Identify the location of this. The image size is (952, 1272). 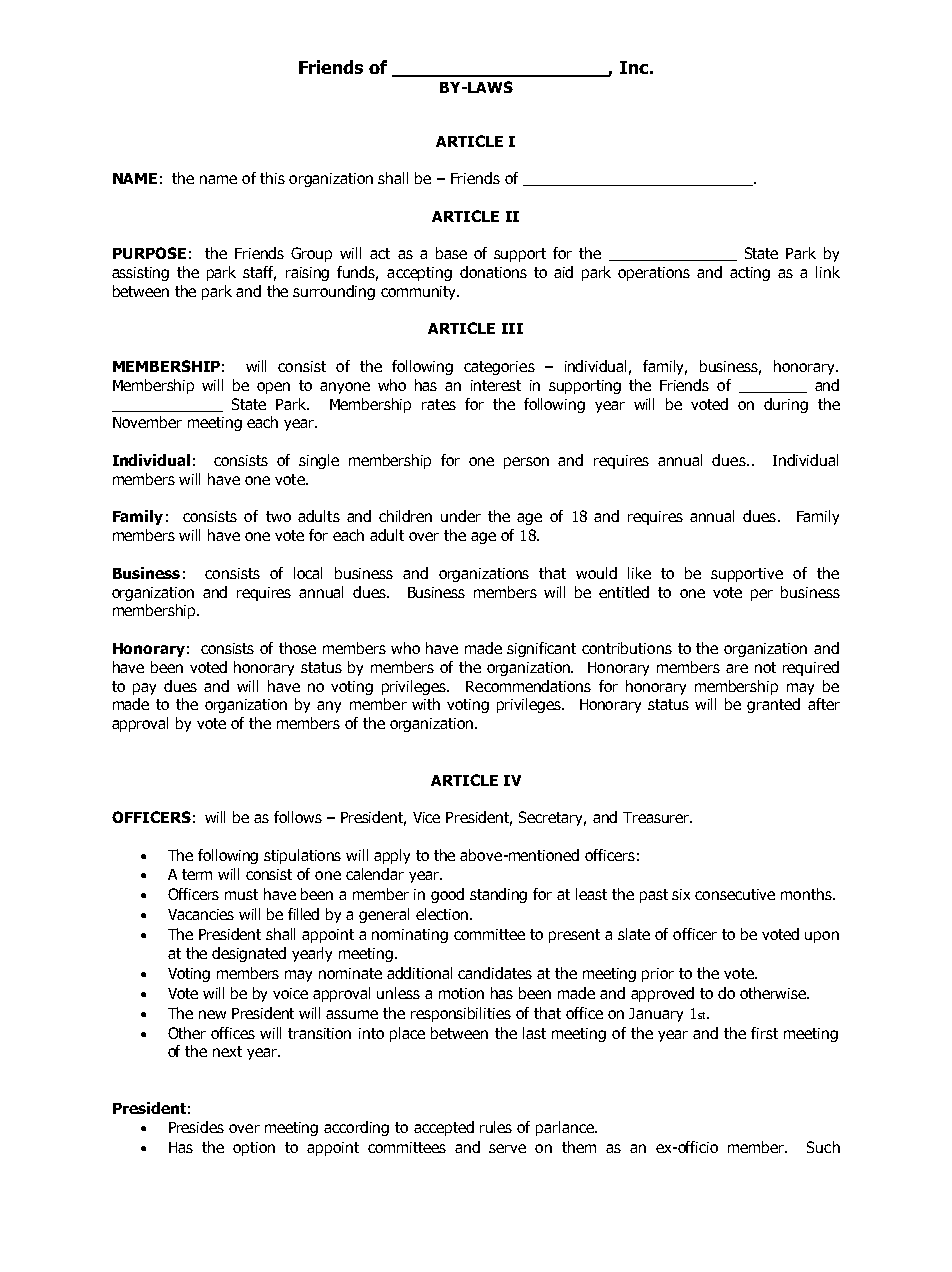
(272, 178).
